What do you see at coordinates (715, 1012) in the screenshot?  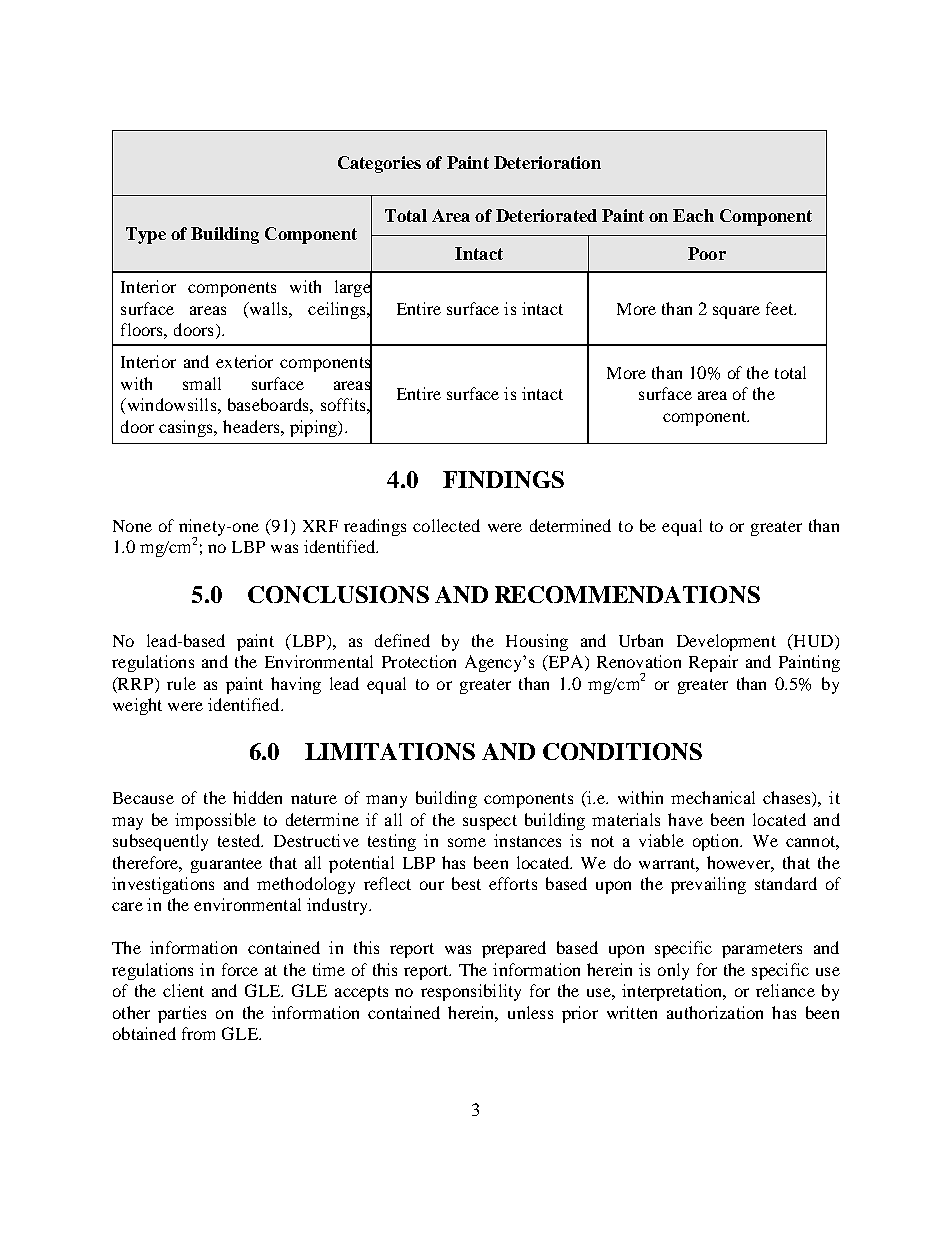 I see `authorization` at bounding box center [715, 1012].
